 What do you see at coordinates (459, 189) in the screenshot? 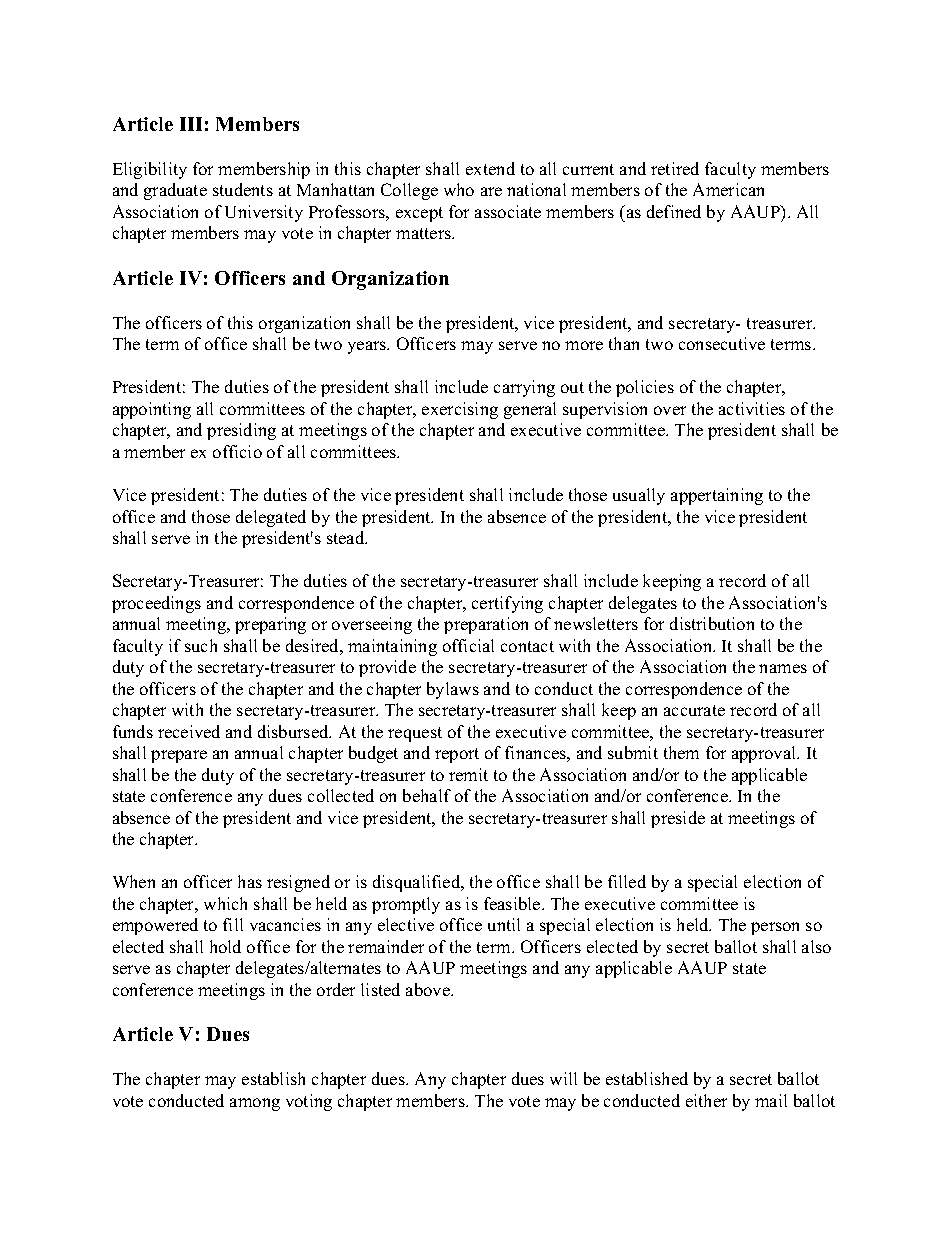
I see `who` at bounding box center [459, 189].
